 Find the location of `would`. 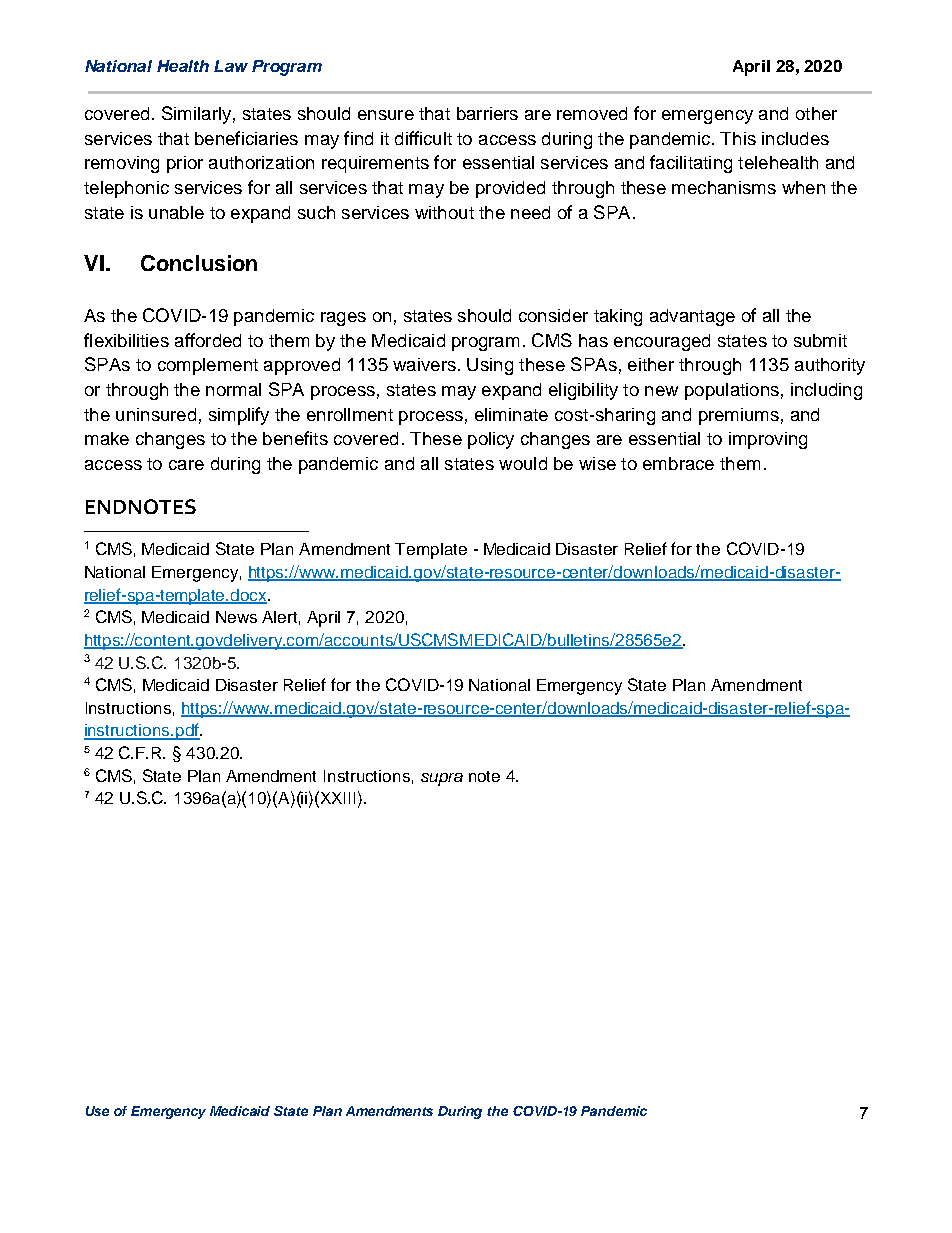

would is located at coordinates (523, 463).
